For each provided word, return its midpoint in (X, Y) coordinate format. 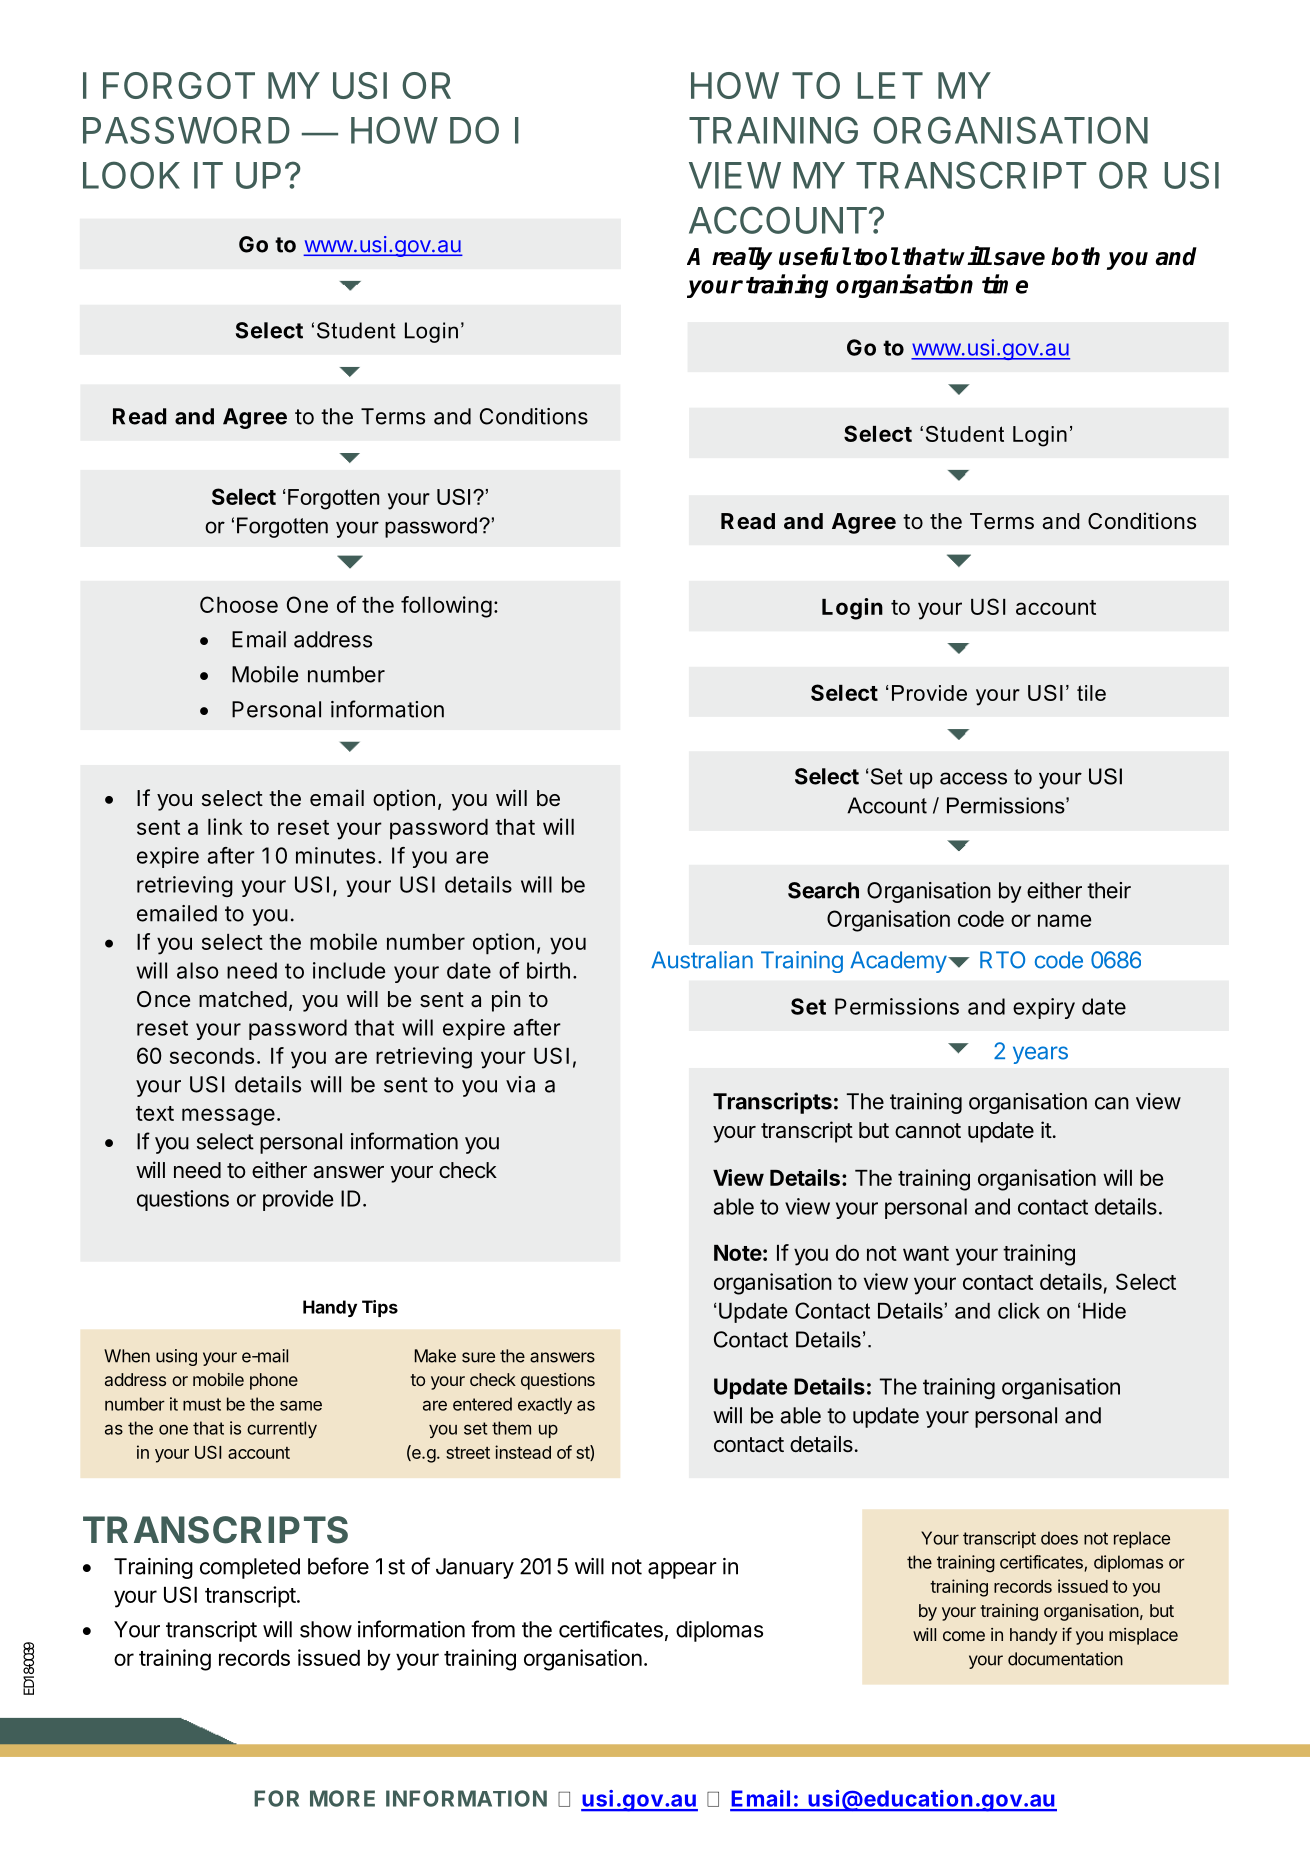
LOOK (131, 175)
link (225, 826)
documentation (1065, 1659)
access (973, 778)
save (1019, 259)
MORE (342, 1798)
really (742, 258)
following (446, 607)
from (493, 1629)
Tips (380, 1308)
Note (738, 1253)
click (1019, 1311)
